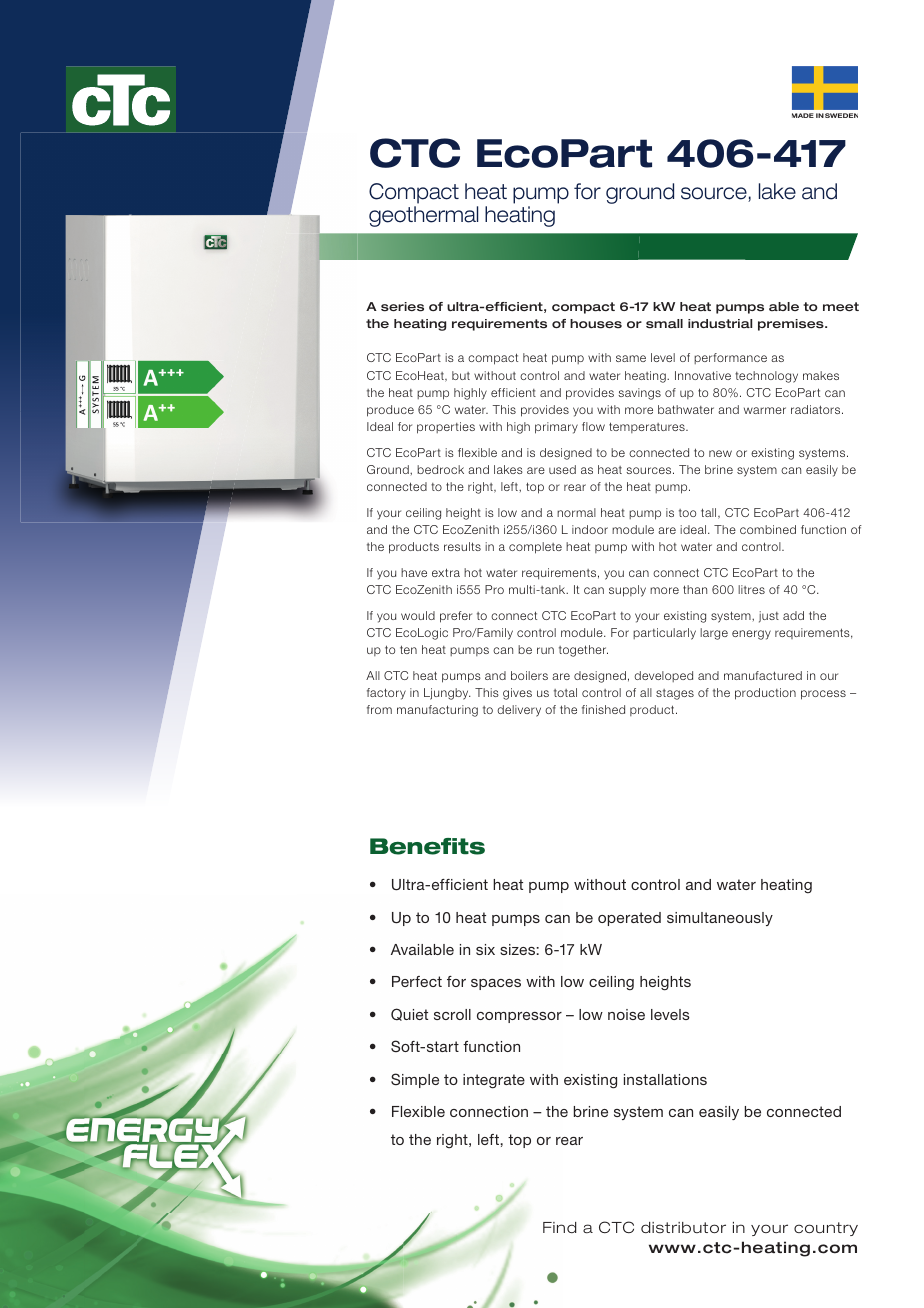  What do you see at coordinates (792, 325) in the document?
I see `premises` at bounding box center [792, 325].
